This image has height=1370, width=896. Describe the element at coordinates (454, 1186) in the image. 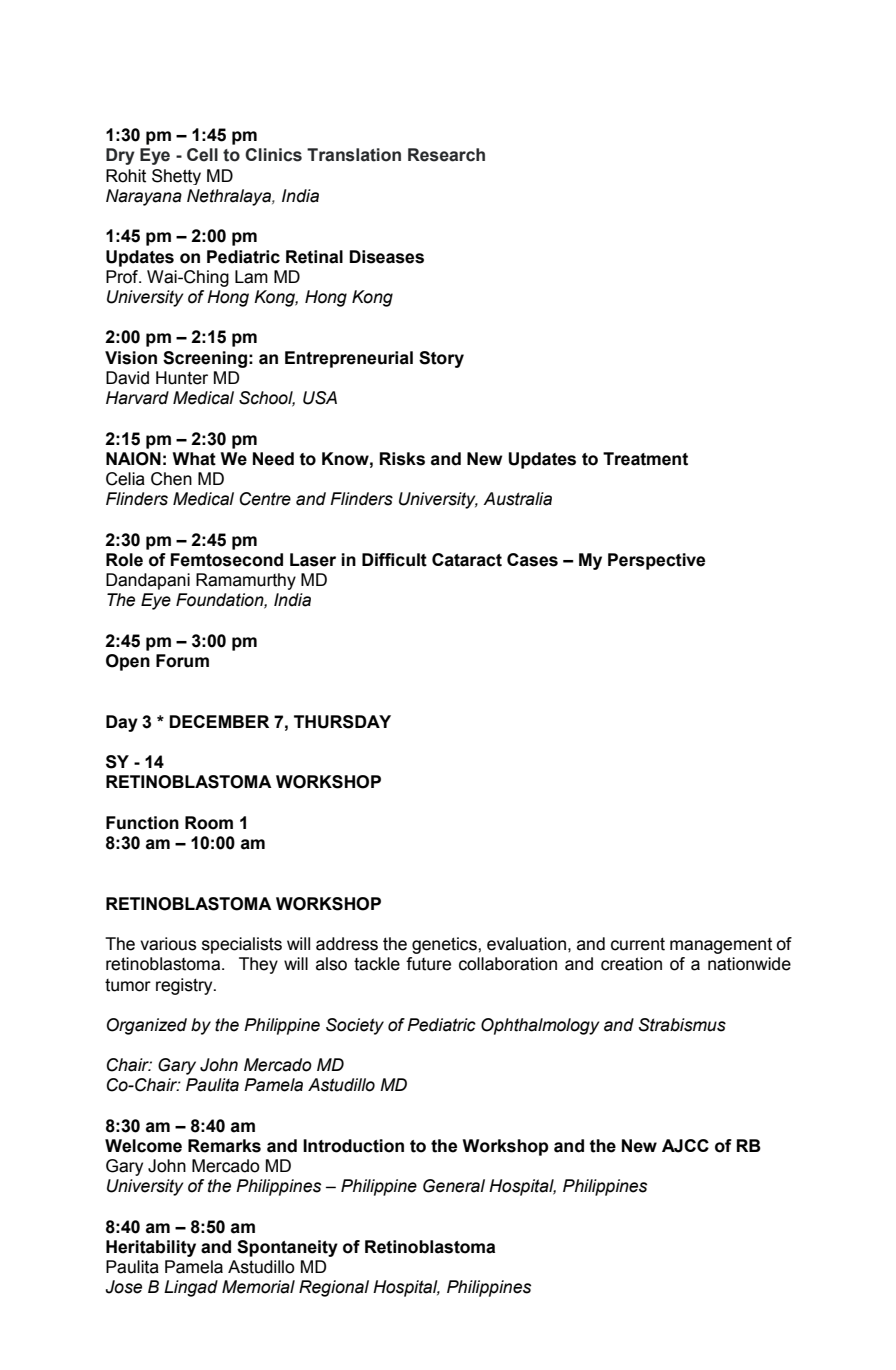

I see `General` at that location.
